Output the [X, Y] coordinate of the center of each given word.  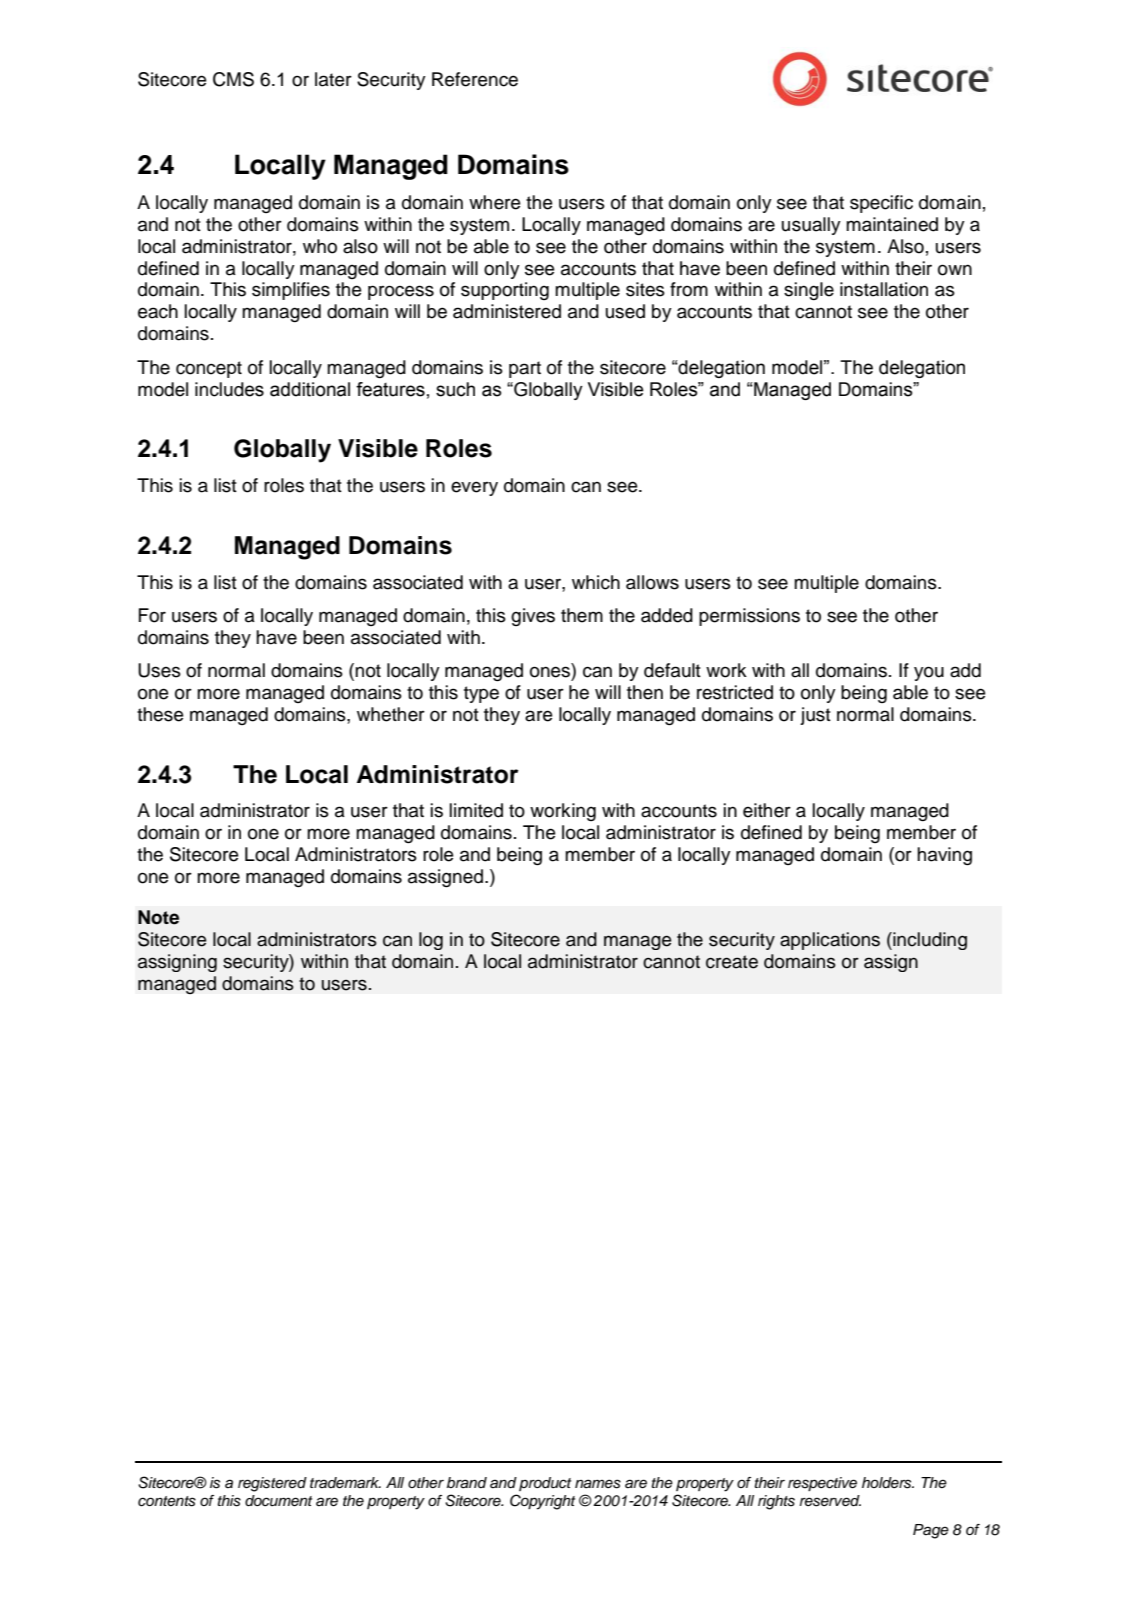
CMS [233, 79]
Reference [475, 79]
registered [272, 1484]
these [160, 714]
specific [881, 204]
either [767, 810]
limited [476, 810]
